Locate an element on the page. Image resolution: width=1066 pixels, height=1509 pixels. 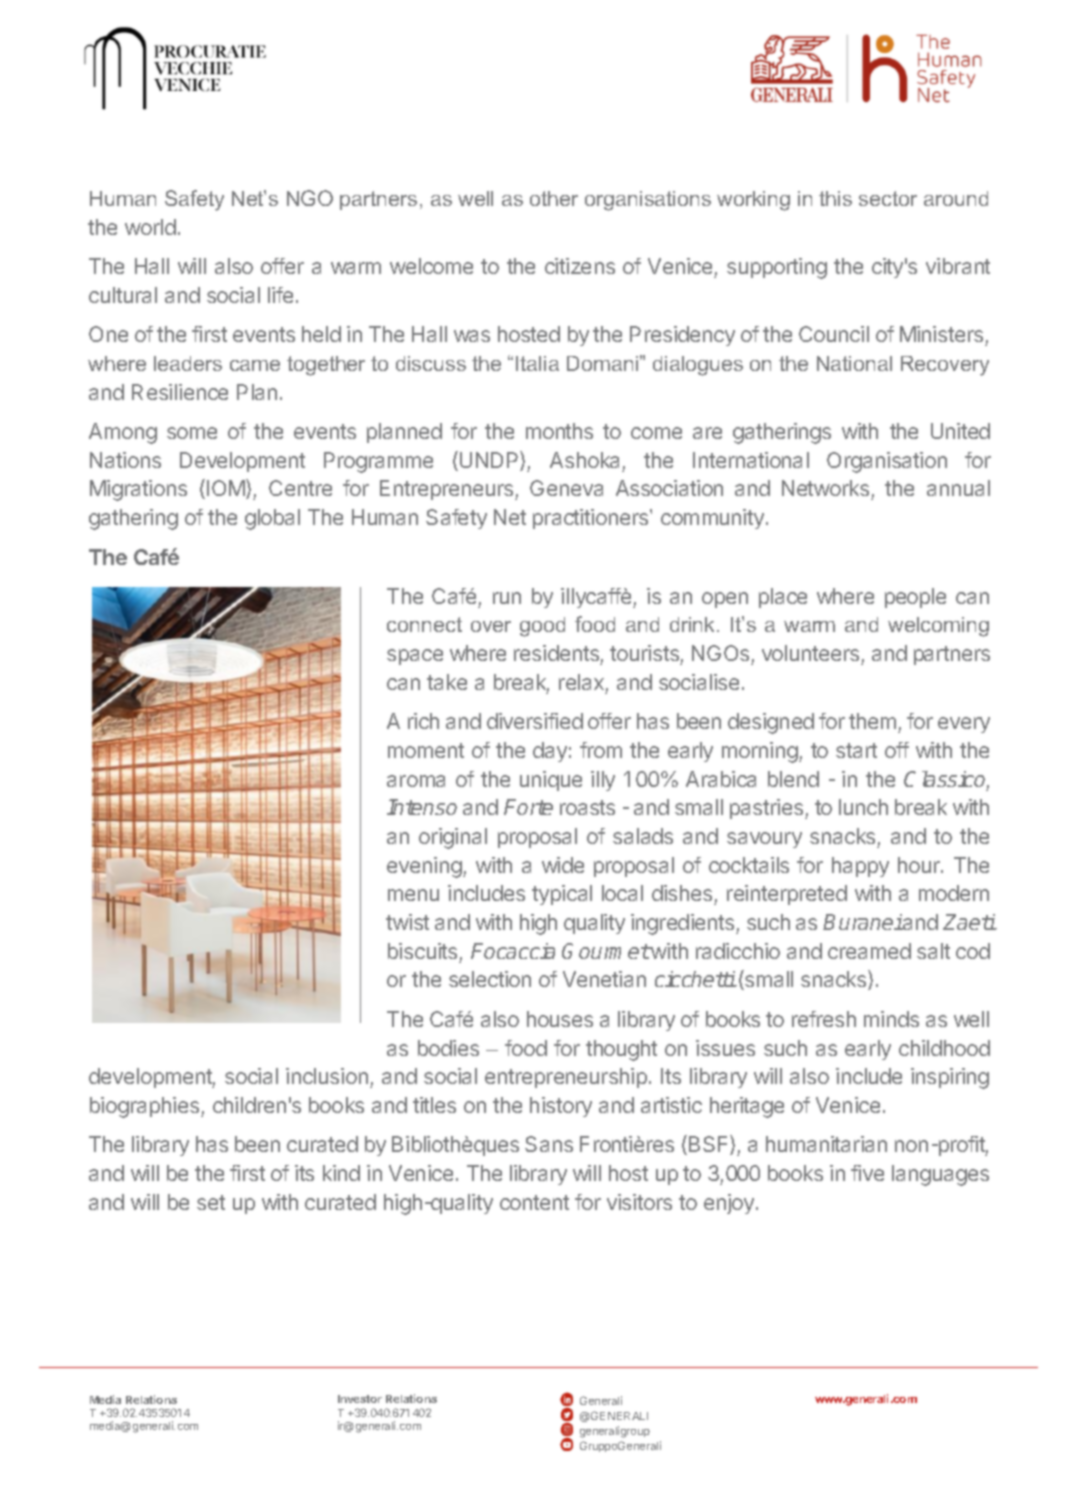
world is located at coordinates (150, 227).
